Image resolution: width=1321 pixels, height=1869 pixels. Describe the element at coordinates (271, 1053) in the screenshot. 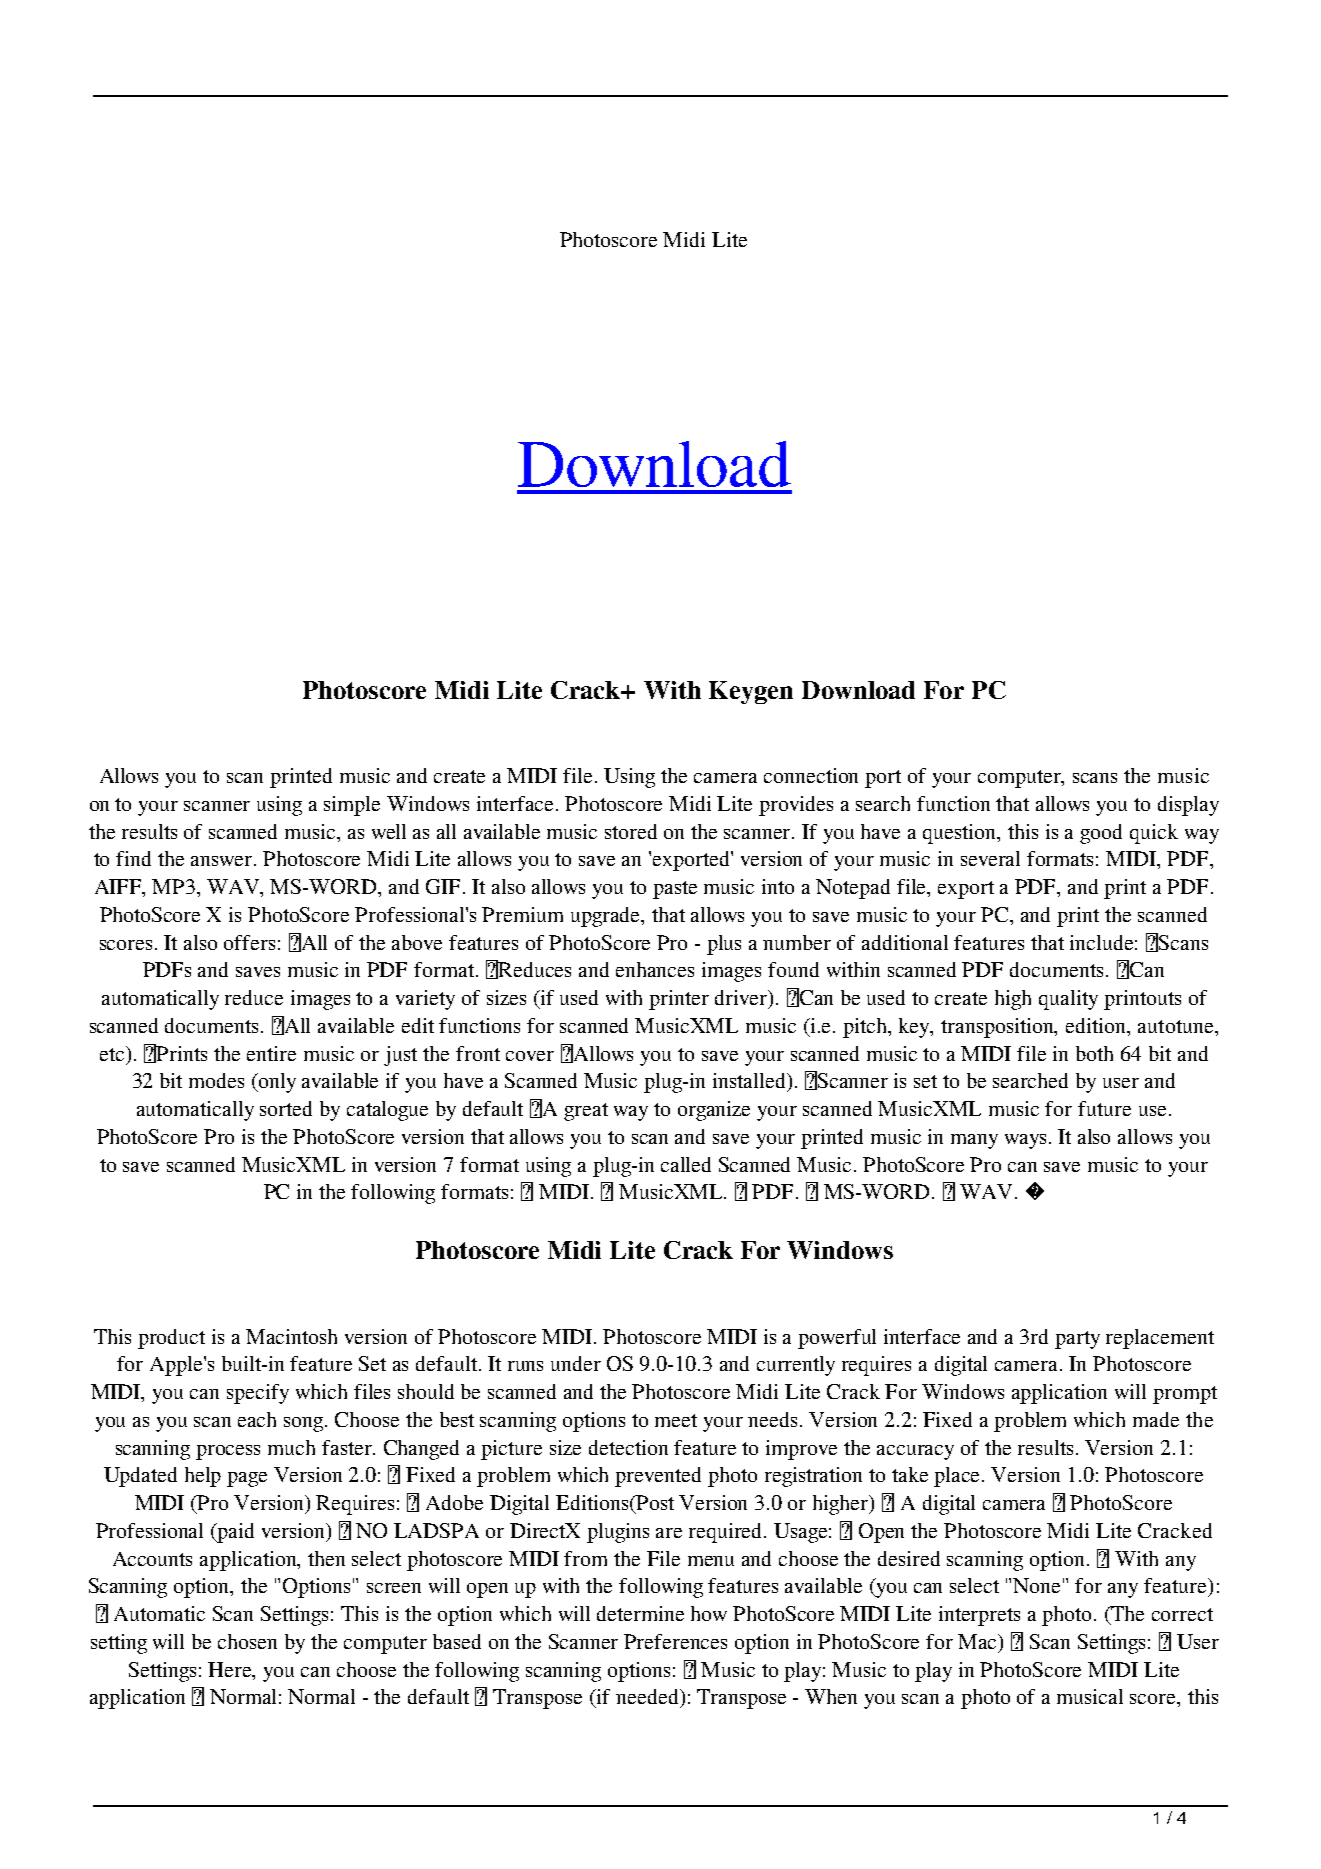

I see `entire` at that location.
